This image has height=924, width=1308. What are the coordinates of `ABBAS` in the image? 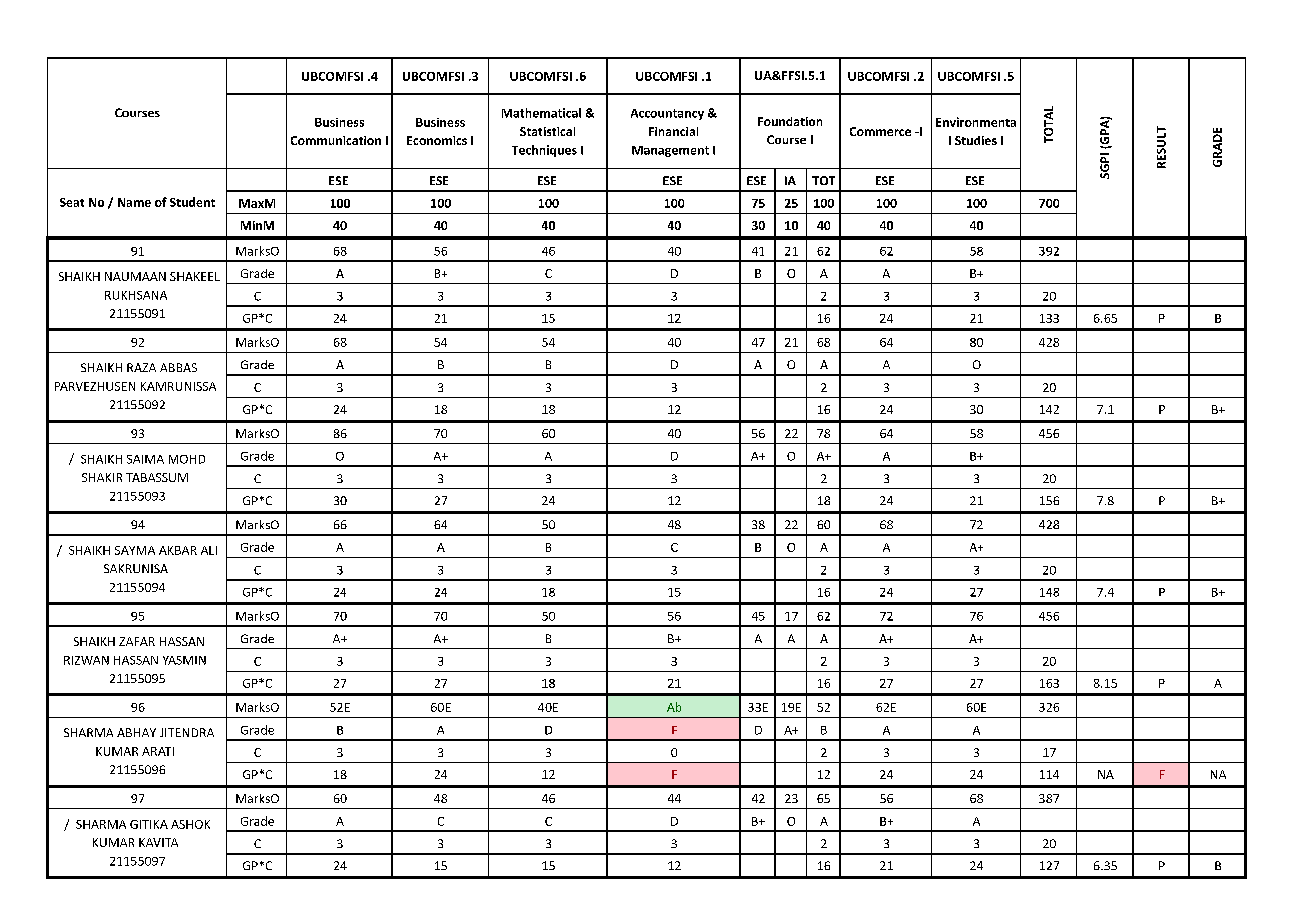 It's located at (178, 367).
